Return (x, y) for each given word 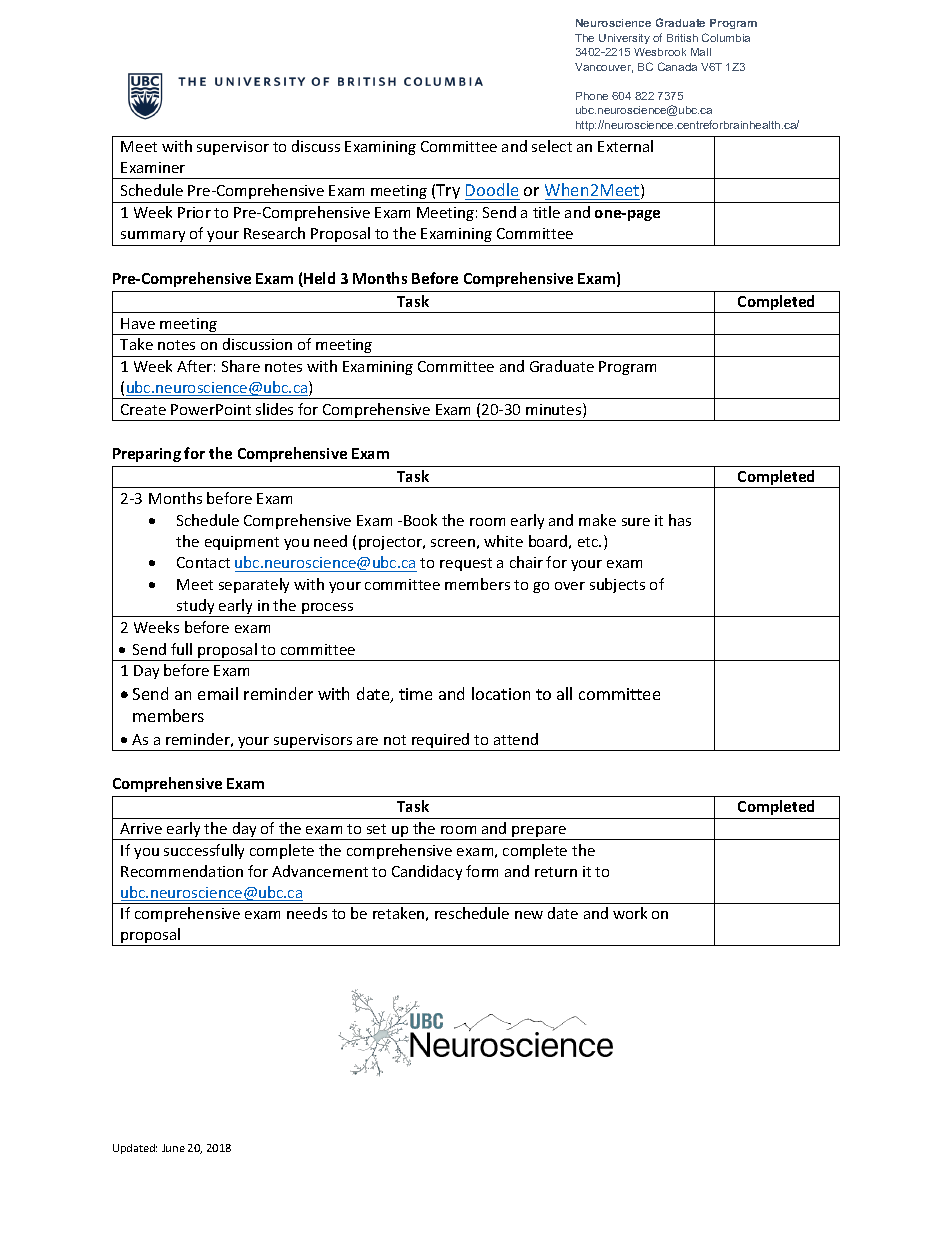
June (173, 1148)
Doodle (492, 191)
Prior (194, 212)
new (529, 915)
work (630, 913)
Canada (677, 66)
